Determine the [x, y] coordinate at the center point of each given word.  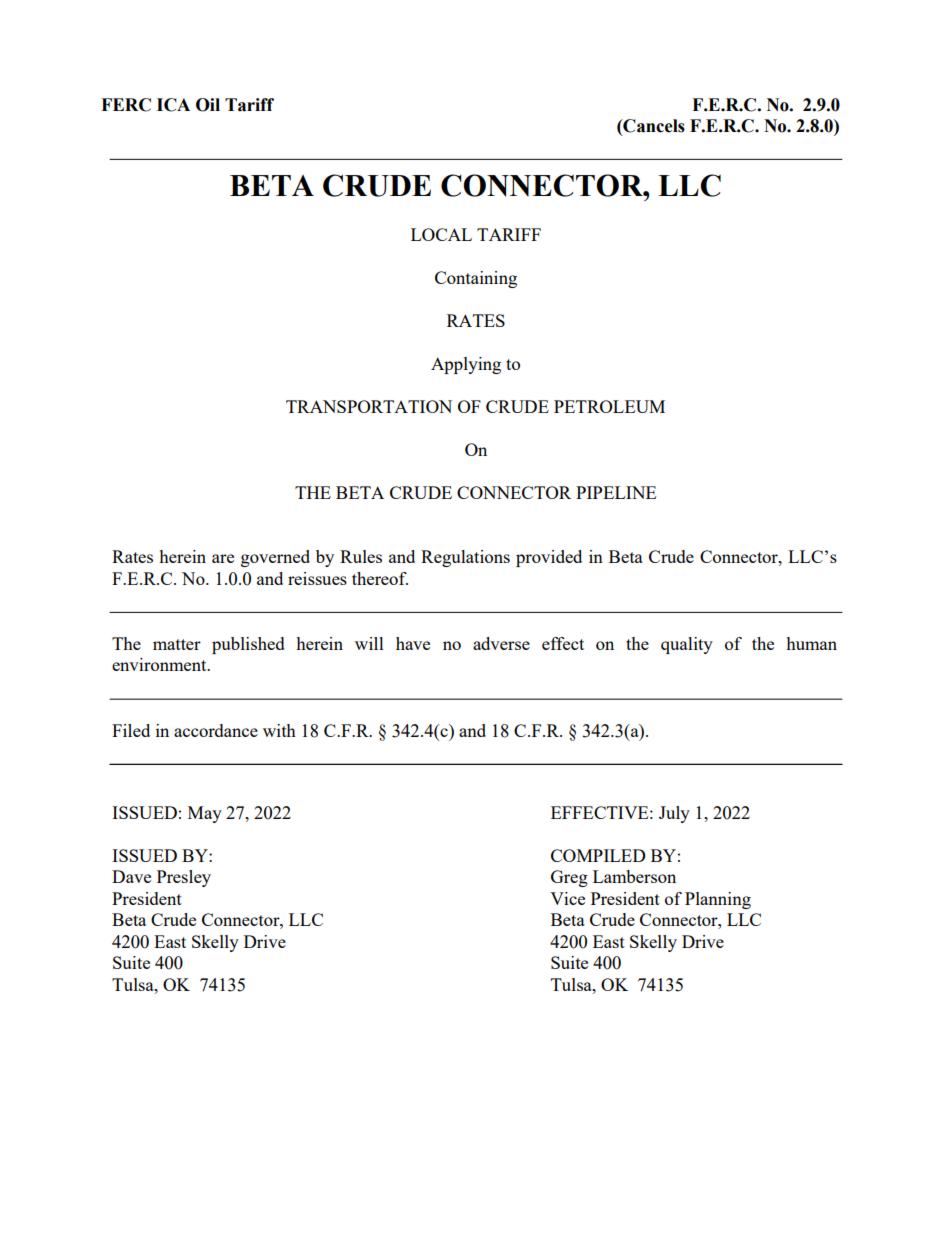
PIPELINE [616, 492]
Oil [208, 105]
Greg [569, 878]
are [223, 558]
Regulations [465, 558]
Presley [184, 878]
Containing [476, 279]
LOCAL [441, 234]
